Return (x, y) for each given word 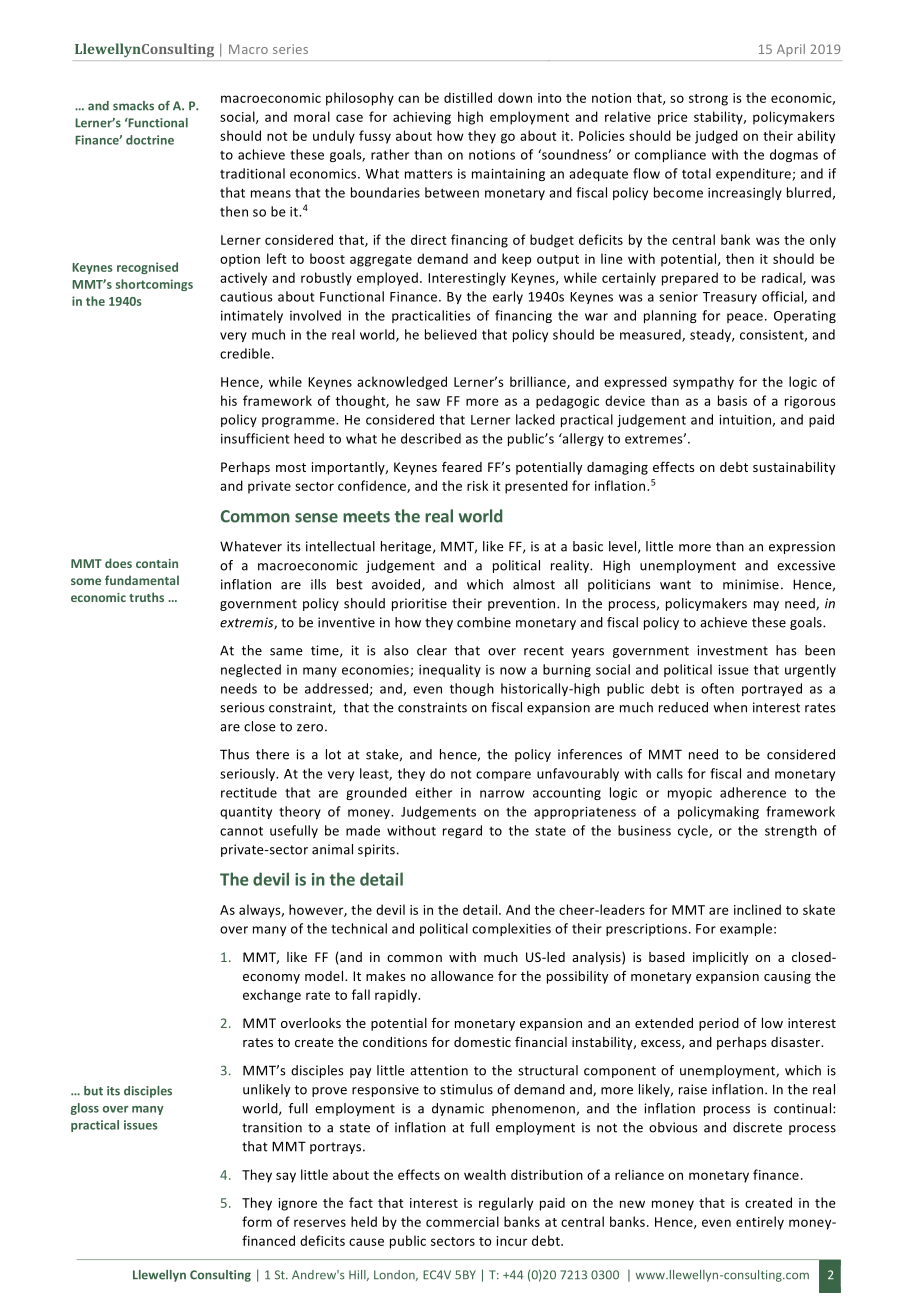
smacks (133, 106)
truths (146, 597)
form (257, 1221)
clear (432, 650)
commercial (462, 1221)
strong (708, 100)
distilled (468, 97)
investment (732, 650)
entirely (760, 1223)
